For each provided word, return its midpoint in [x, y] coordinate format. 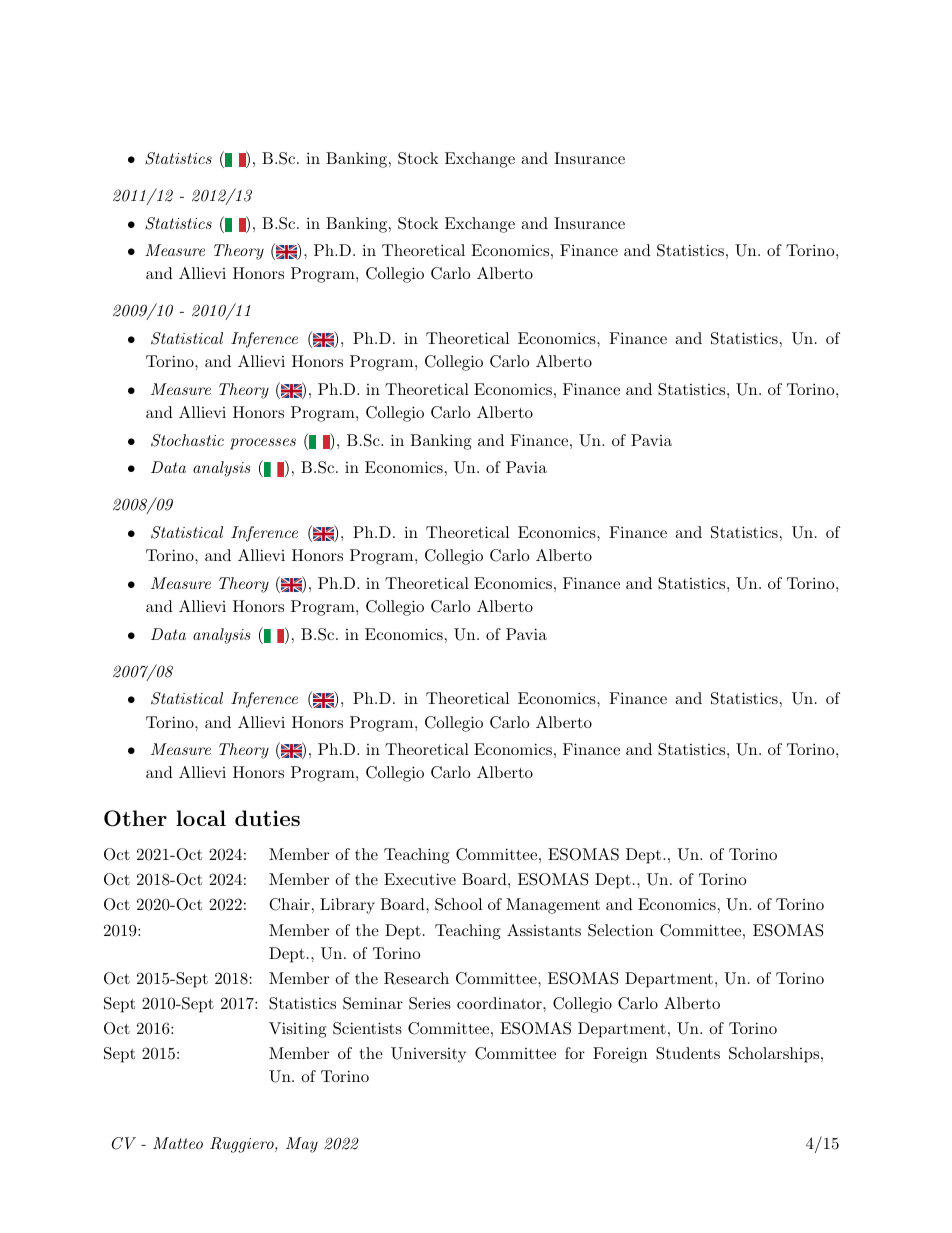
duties [267, 818]
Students [688, 1053]
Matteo [178, 1143]
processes [263, 444]
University [428, 1055]
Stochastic [187, 440]
